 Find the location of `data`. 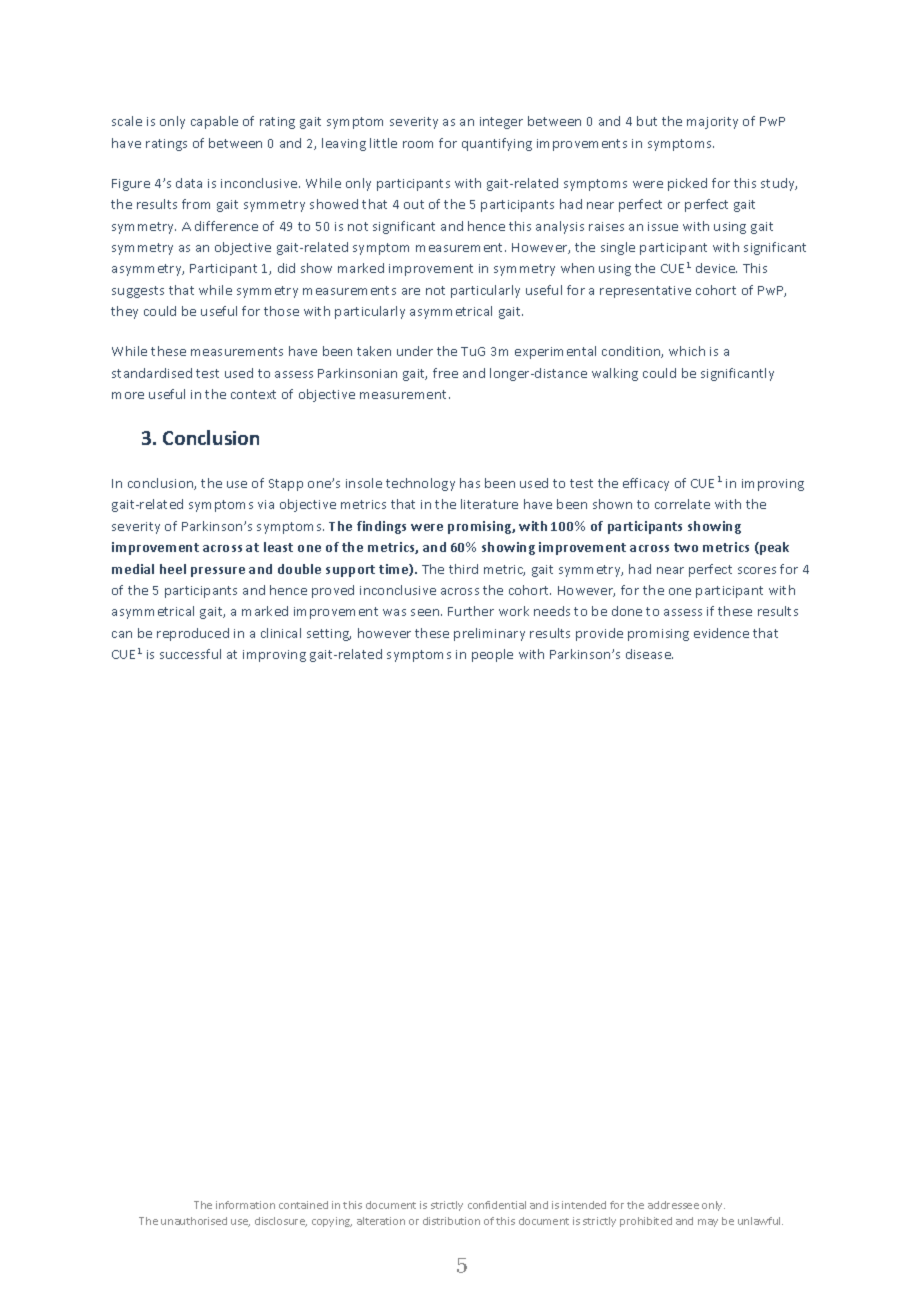

data is located at coordinates (189, 183).
